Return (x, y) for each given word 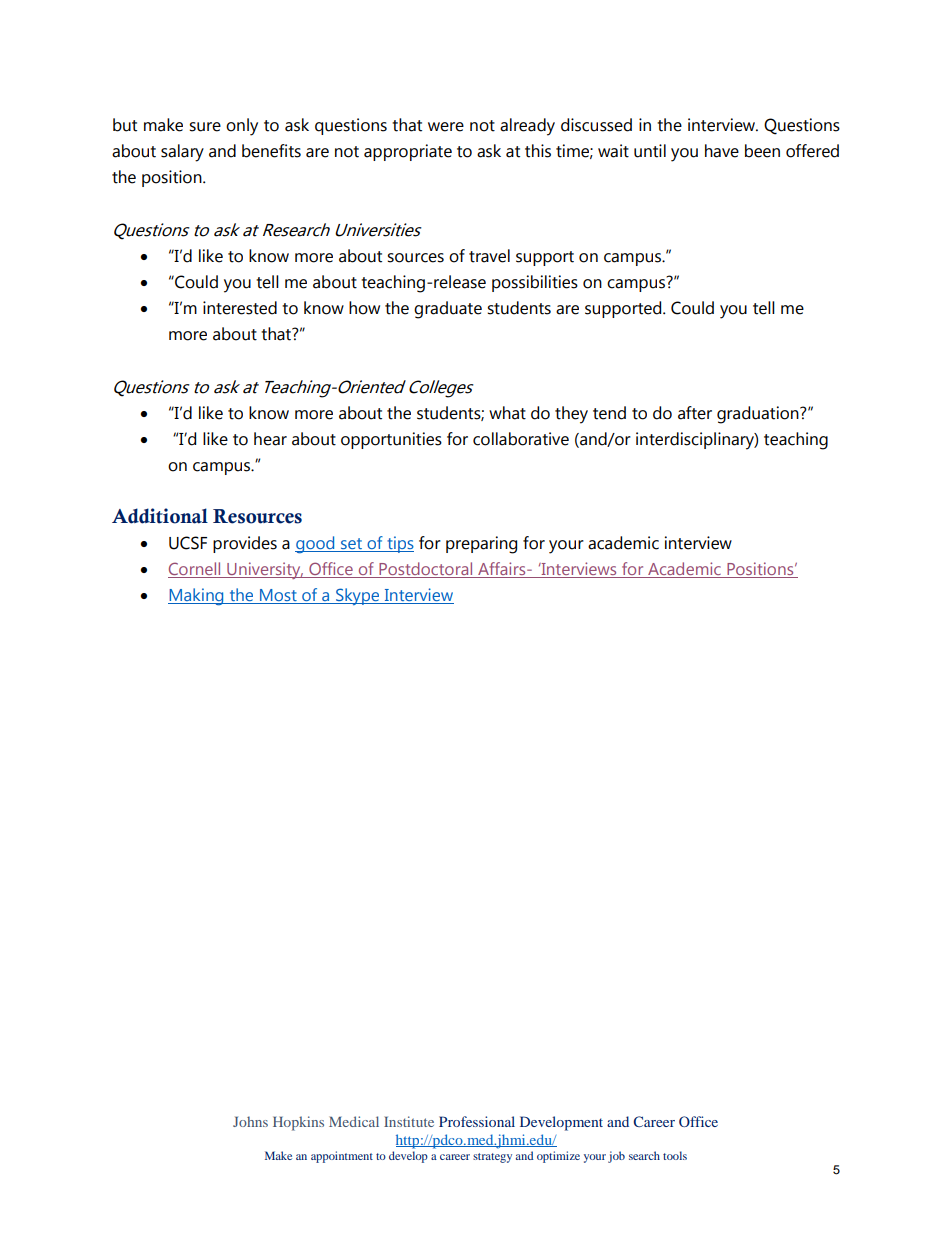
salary (182, 153)
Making (197, 597)
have (722, 151)
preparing (481, 545)
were (446, 127)
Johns (250, 1121)
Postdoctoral (426, 570)
